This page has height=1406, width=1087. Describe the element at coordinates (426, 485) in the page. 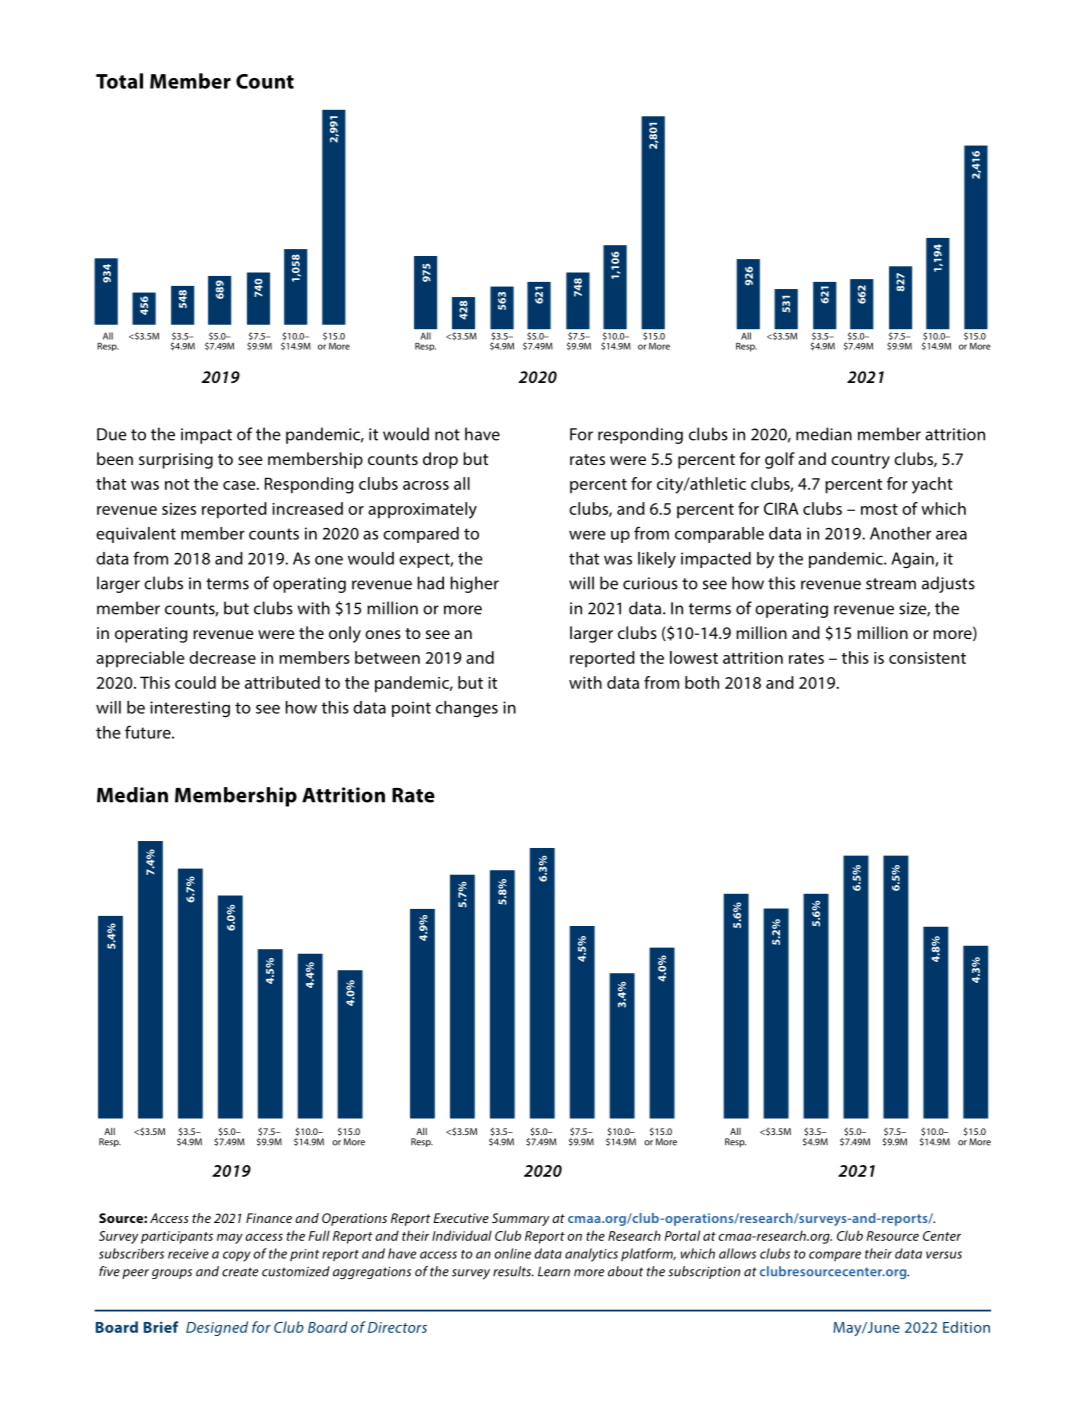

I see `across` at that location.
